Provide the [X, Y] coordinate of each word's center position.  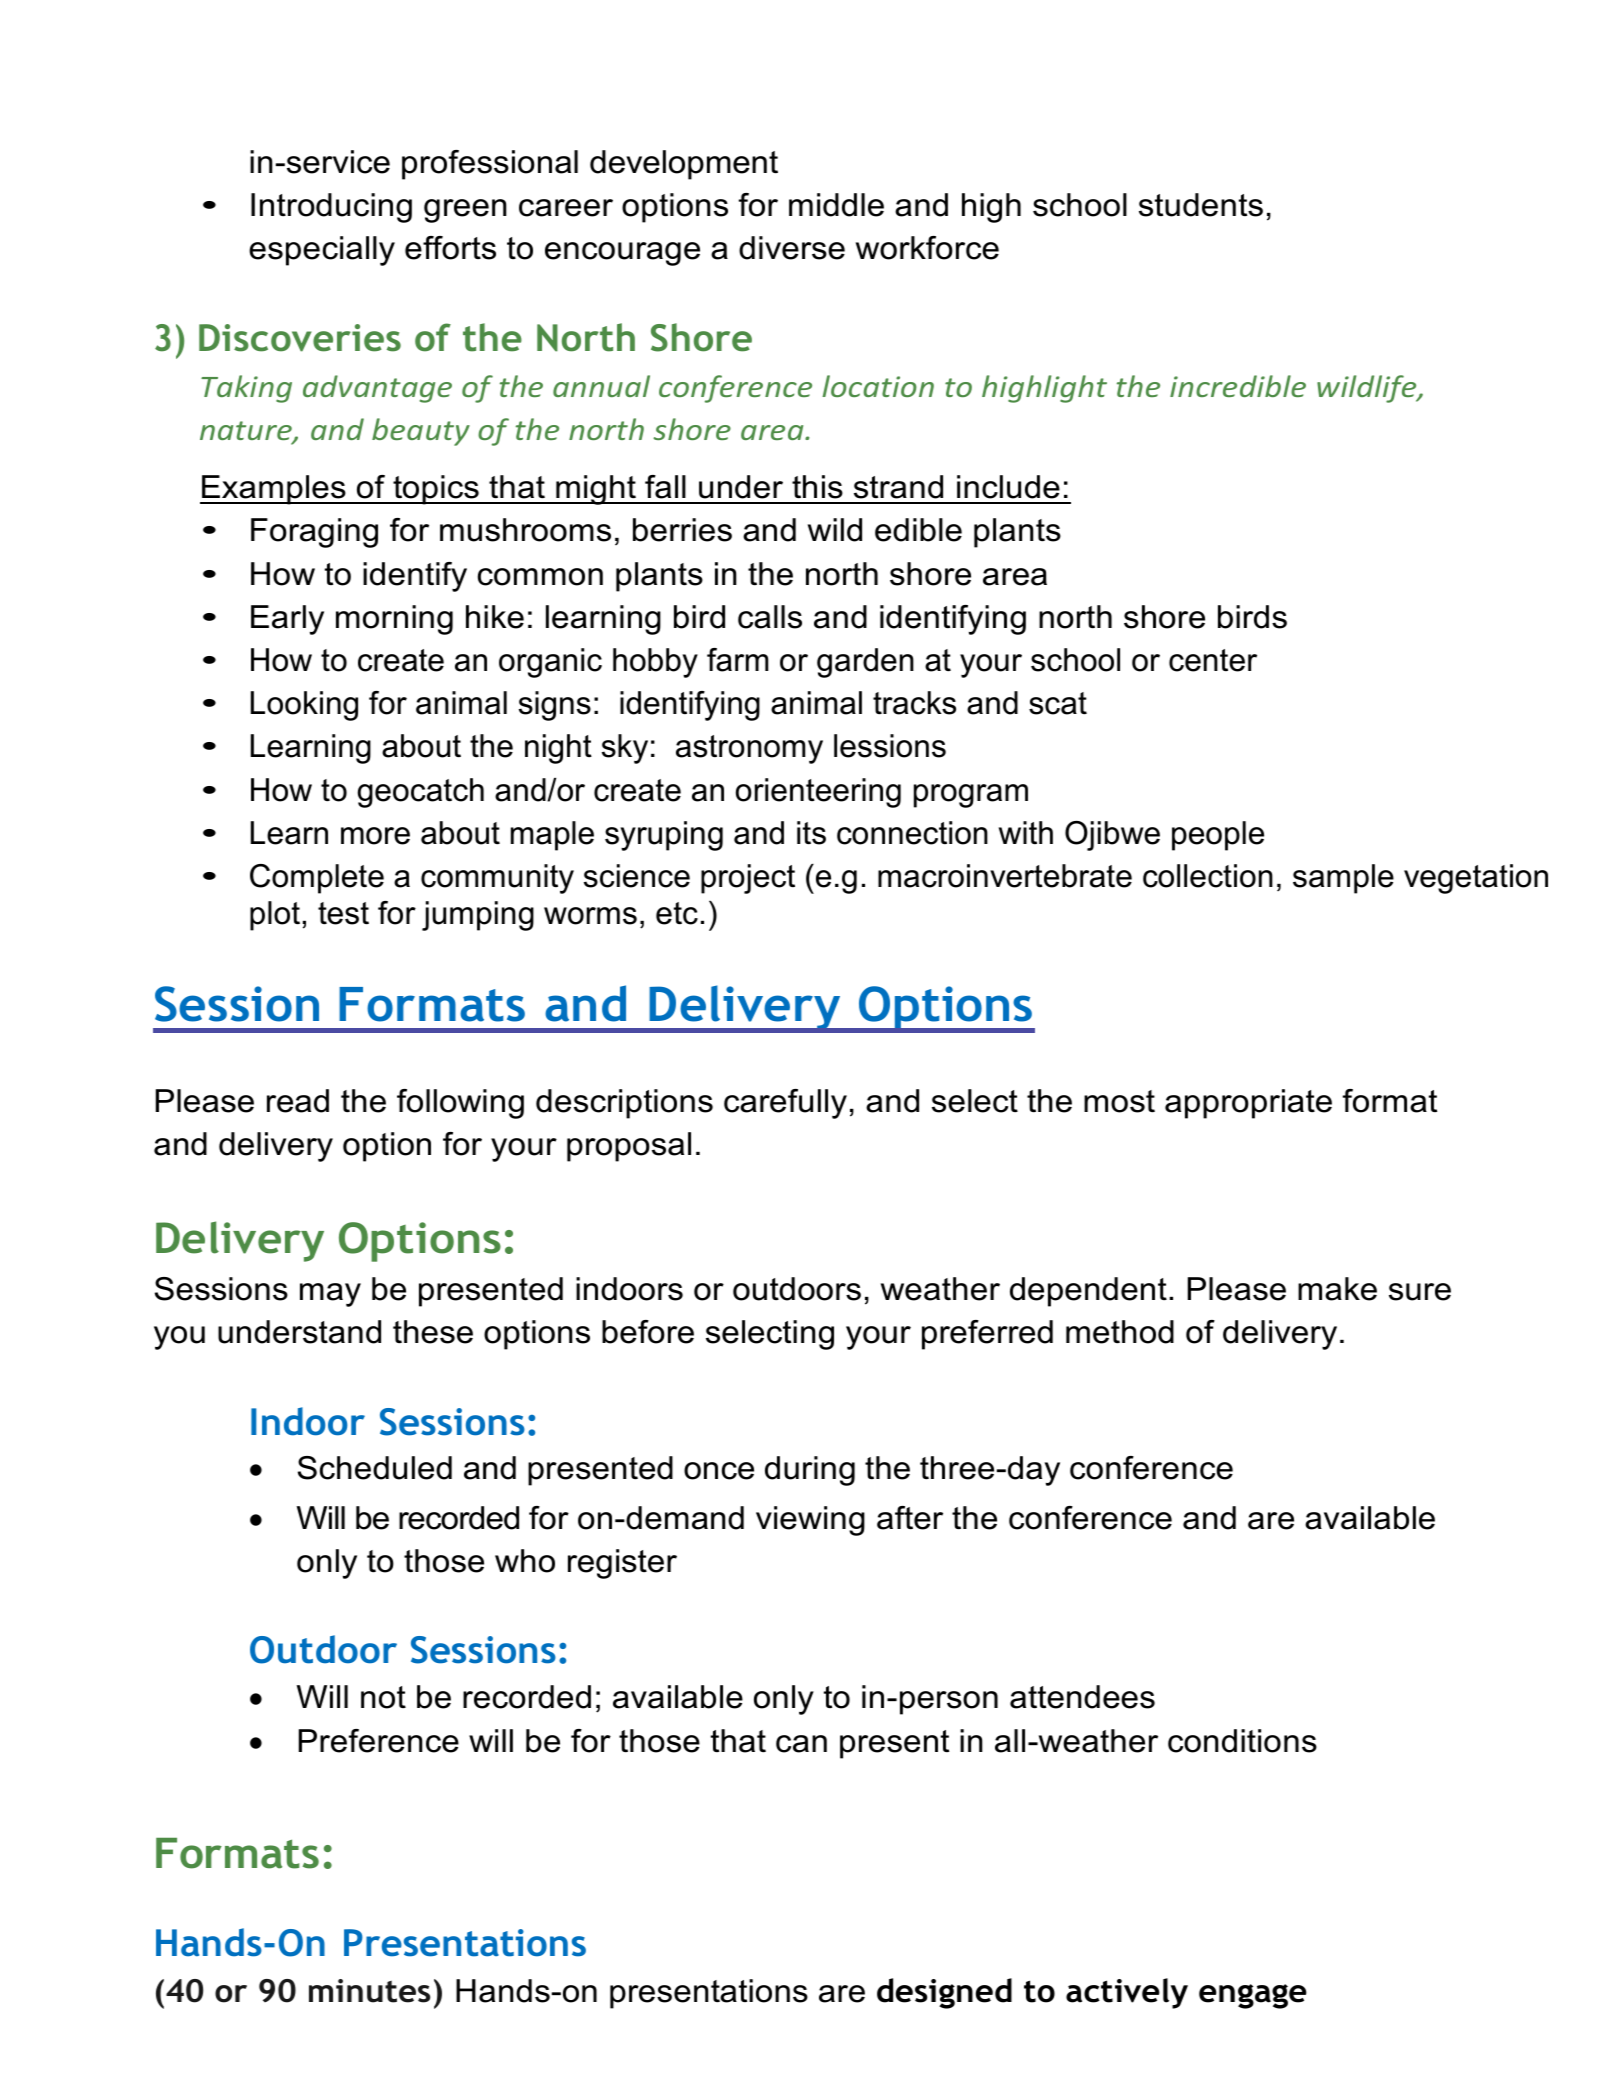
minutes [369, 1991]
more [375, 836]
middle [836, 205]
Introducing [331, 208]
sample [1343, 879]
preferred [987, 1335]
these [433, 1332]
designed [944, 1993]
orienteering [818, 793]
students [1201, 205]
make [1337, 1289]
